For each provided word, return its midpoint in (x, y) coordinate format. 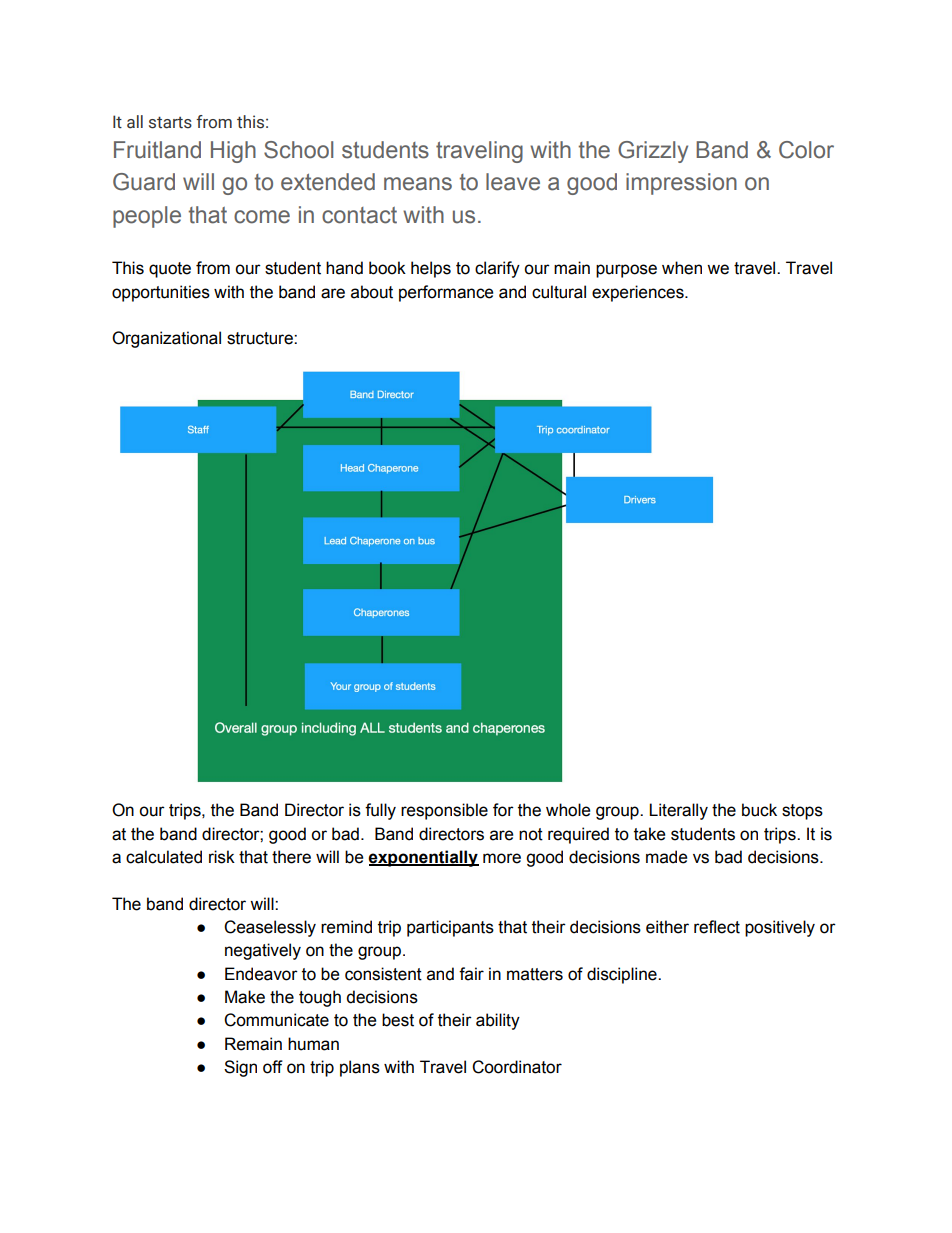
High (233, 152)
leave (513, 182)
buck (759, 810)
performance (446, 293)
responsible (444, 811)
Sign (240, 1068)
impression (681, 184)
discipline (623, 975)
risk (222, 857)
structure (261, 338)
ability (498, 1021)
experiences (639, 293)
